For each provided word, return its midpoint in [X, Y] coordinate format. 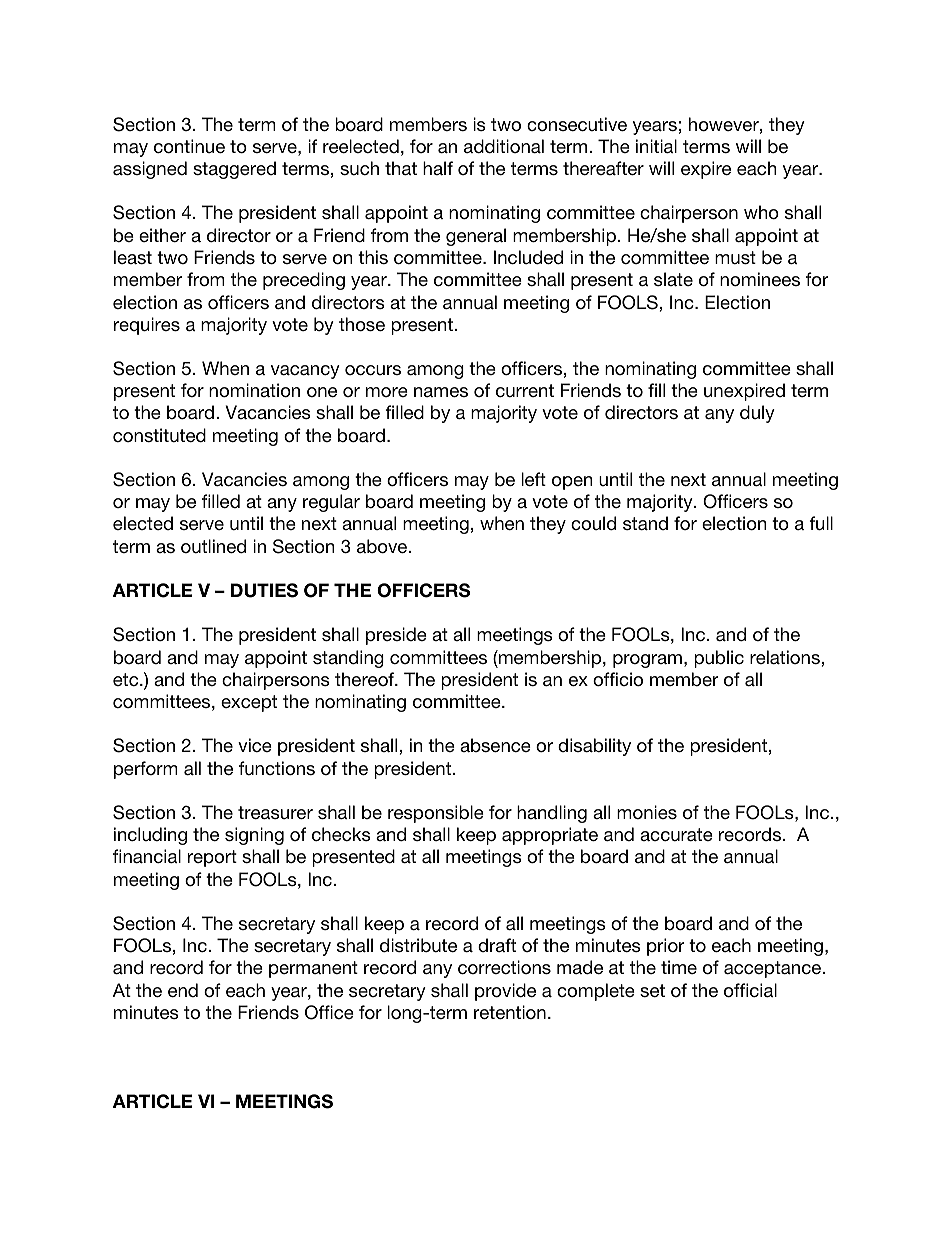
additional [504, 146]
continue [189, 146]
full [821, 523]
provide [505, 992]
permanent [313, 969]
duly [757, 414]
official [750, 990]
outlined [213, 546]
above [383, 546]
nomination [254, 390]
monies [647, 812]
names [441, 392]
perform [146, 770]
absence [495, 745]
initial [656, 146]
